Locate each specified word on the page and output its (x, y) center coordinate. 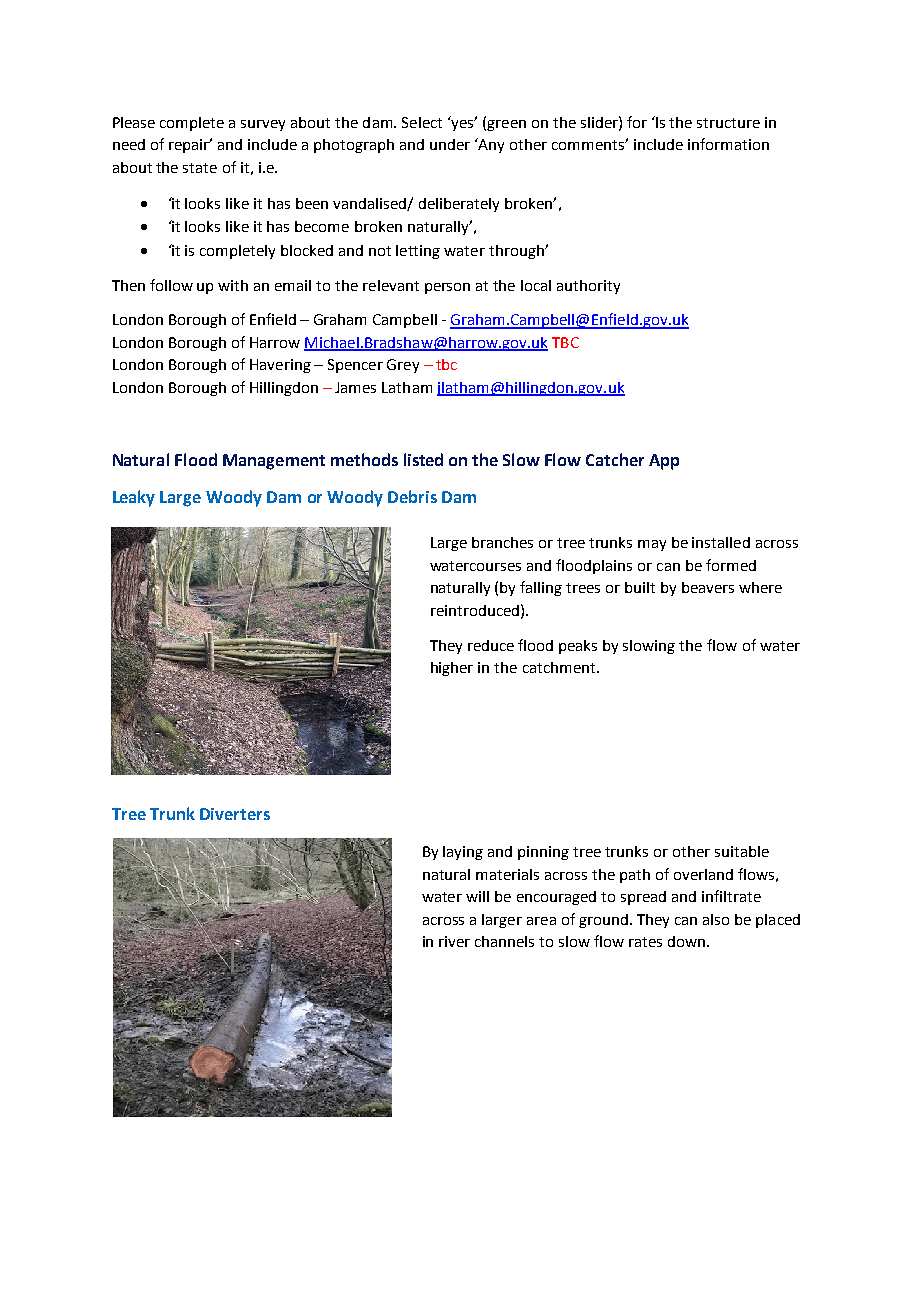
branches (502, 542)
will (477, 896)
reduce (491, 645)
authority (588, 287)
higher (452, 669)
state (200, 168)
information (728, 144)
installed (721, 542)
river (454, 941)
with (233, 285)
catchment (560, 667)
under (450, 144)
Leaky (134, 498)
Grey (403, 366)
